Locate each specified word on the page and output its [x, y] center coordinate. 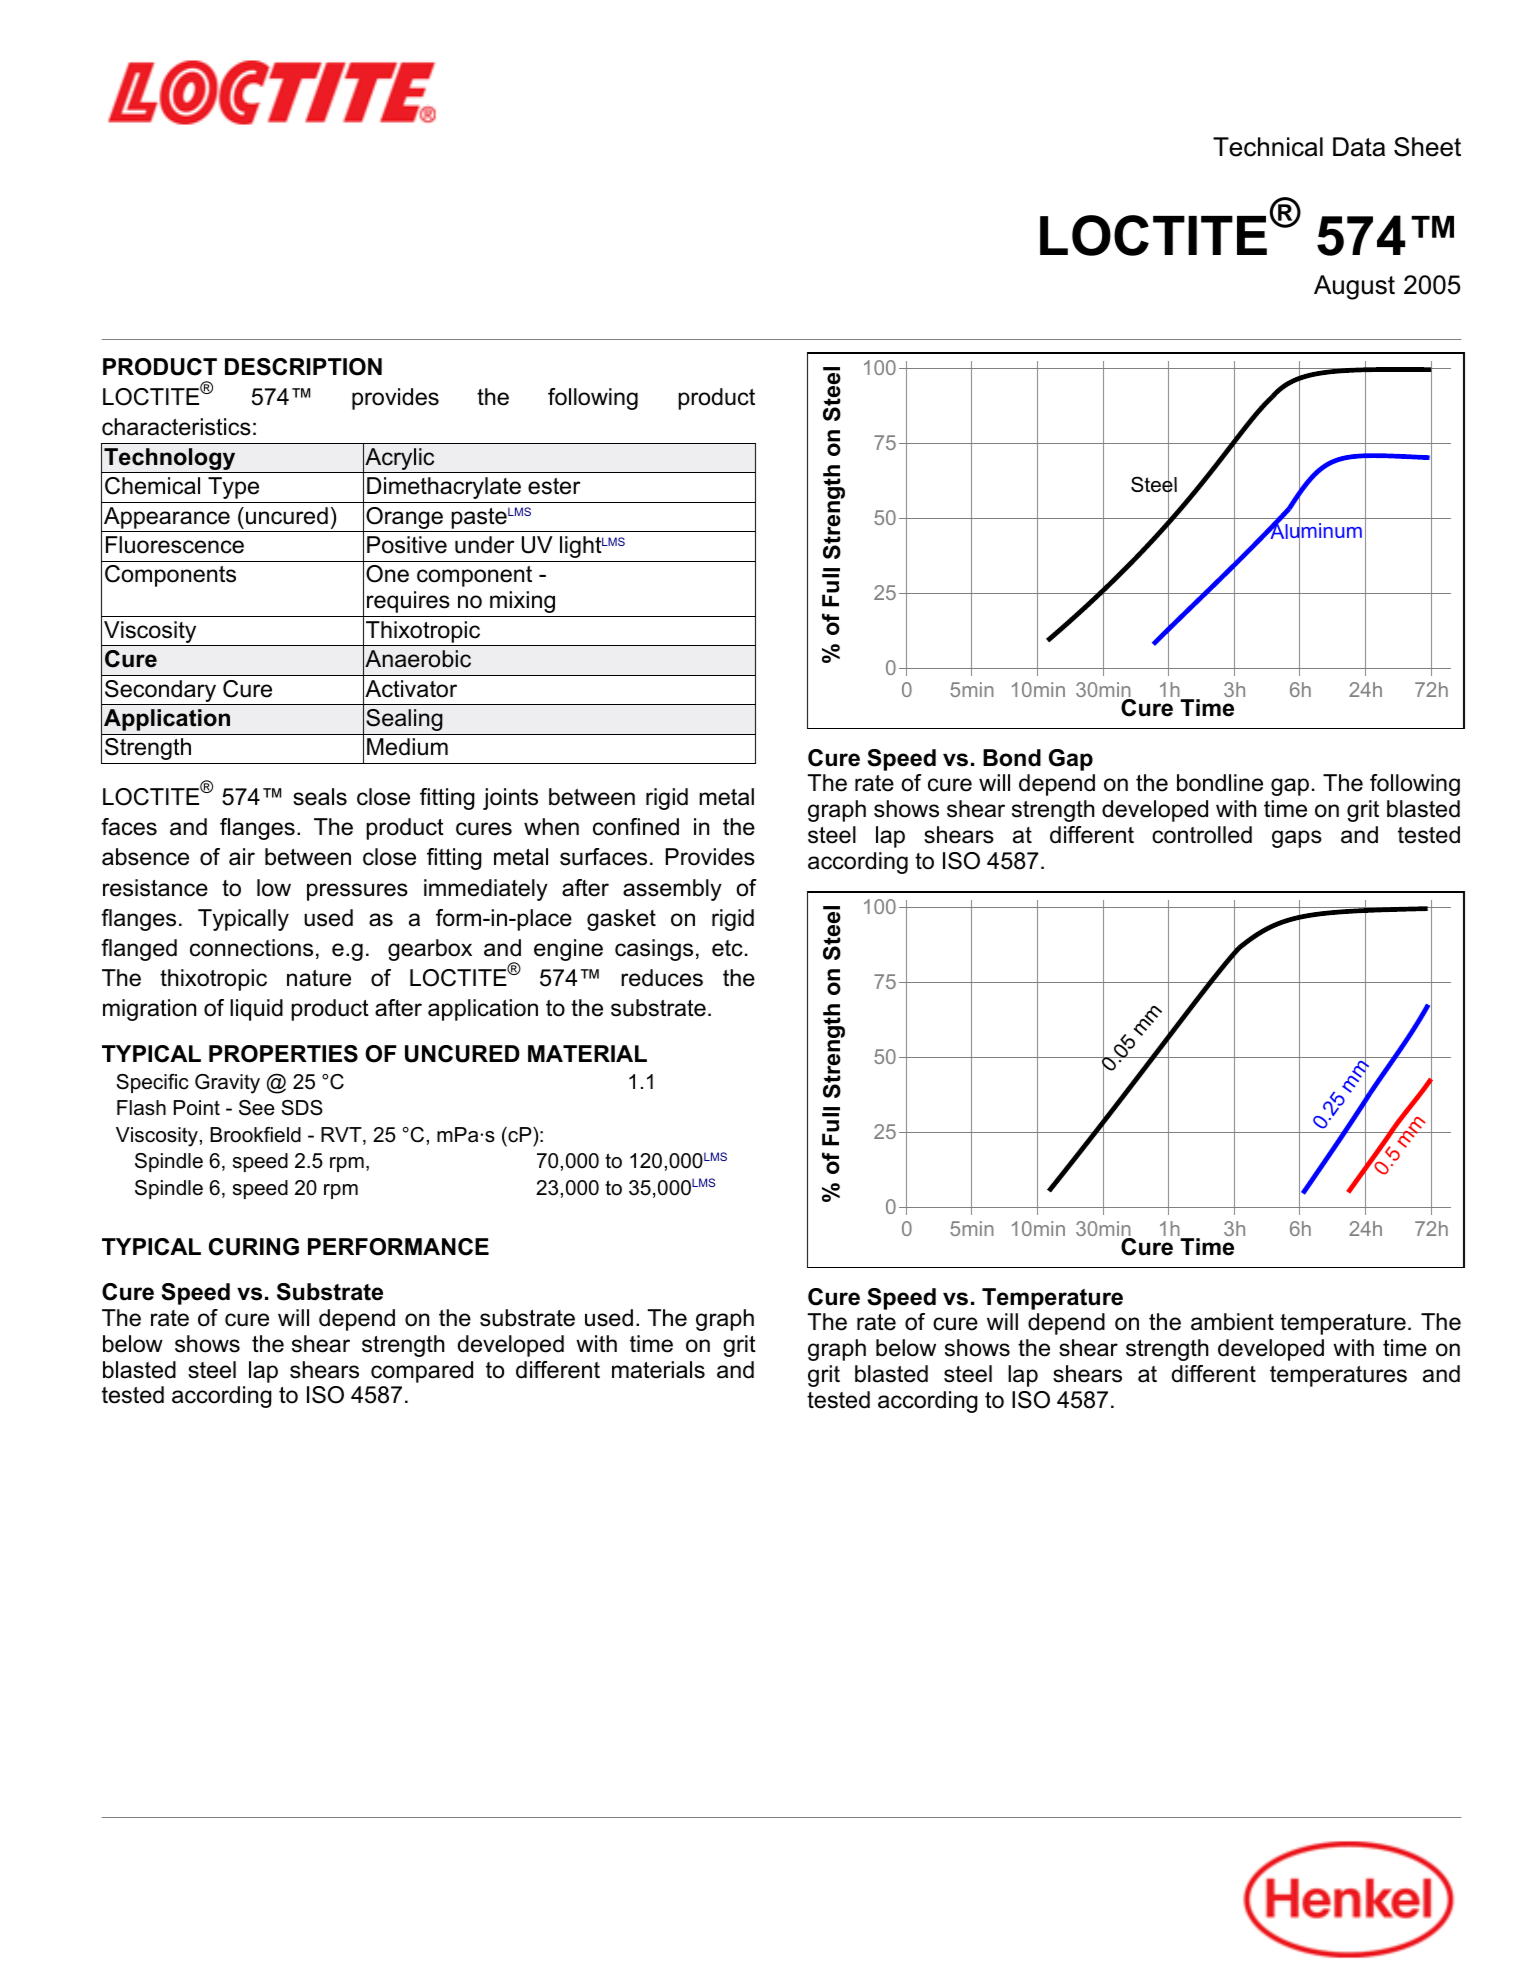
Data [1359, 147]
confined [636, 827]
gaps [1297, 839]
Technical [1268, 147]
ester [554, 486]
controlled [1202, 835]
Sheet [1427, 147]
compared [422, 1372]
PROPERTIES [283, 1054]
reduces [662, 978]
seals [320, 797]
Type [233, 488]
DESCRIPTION [303, 367]
